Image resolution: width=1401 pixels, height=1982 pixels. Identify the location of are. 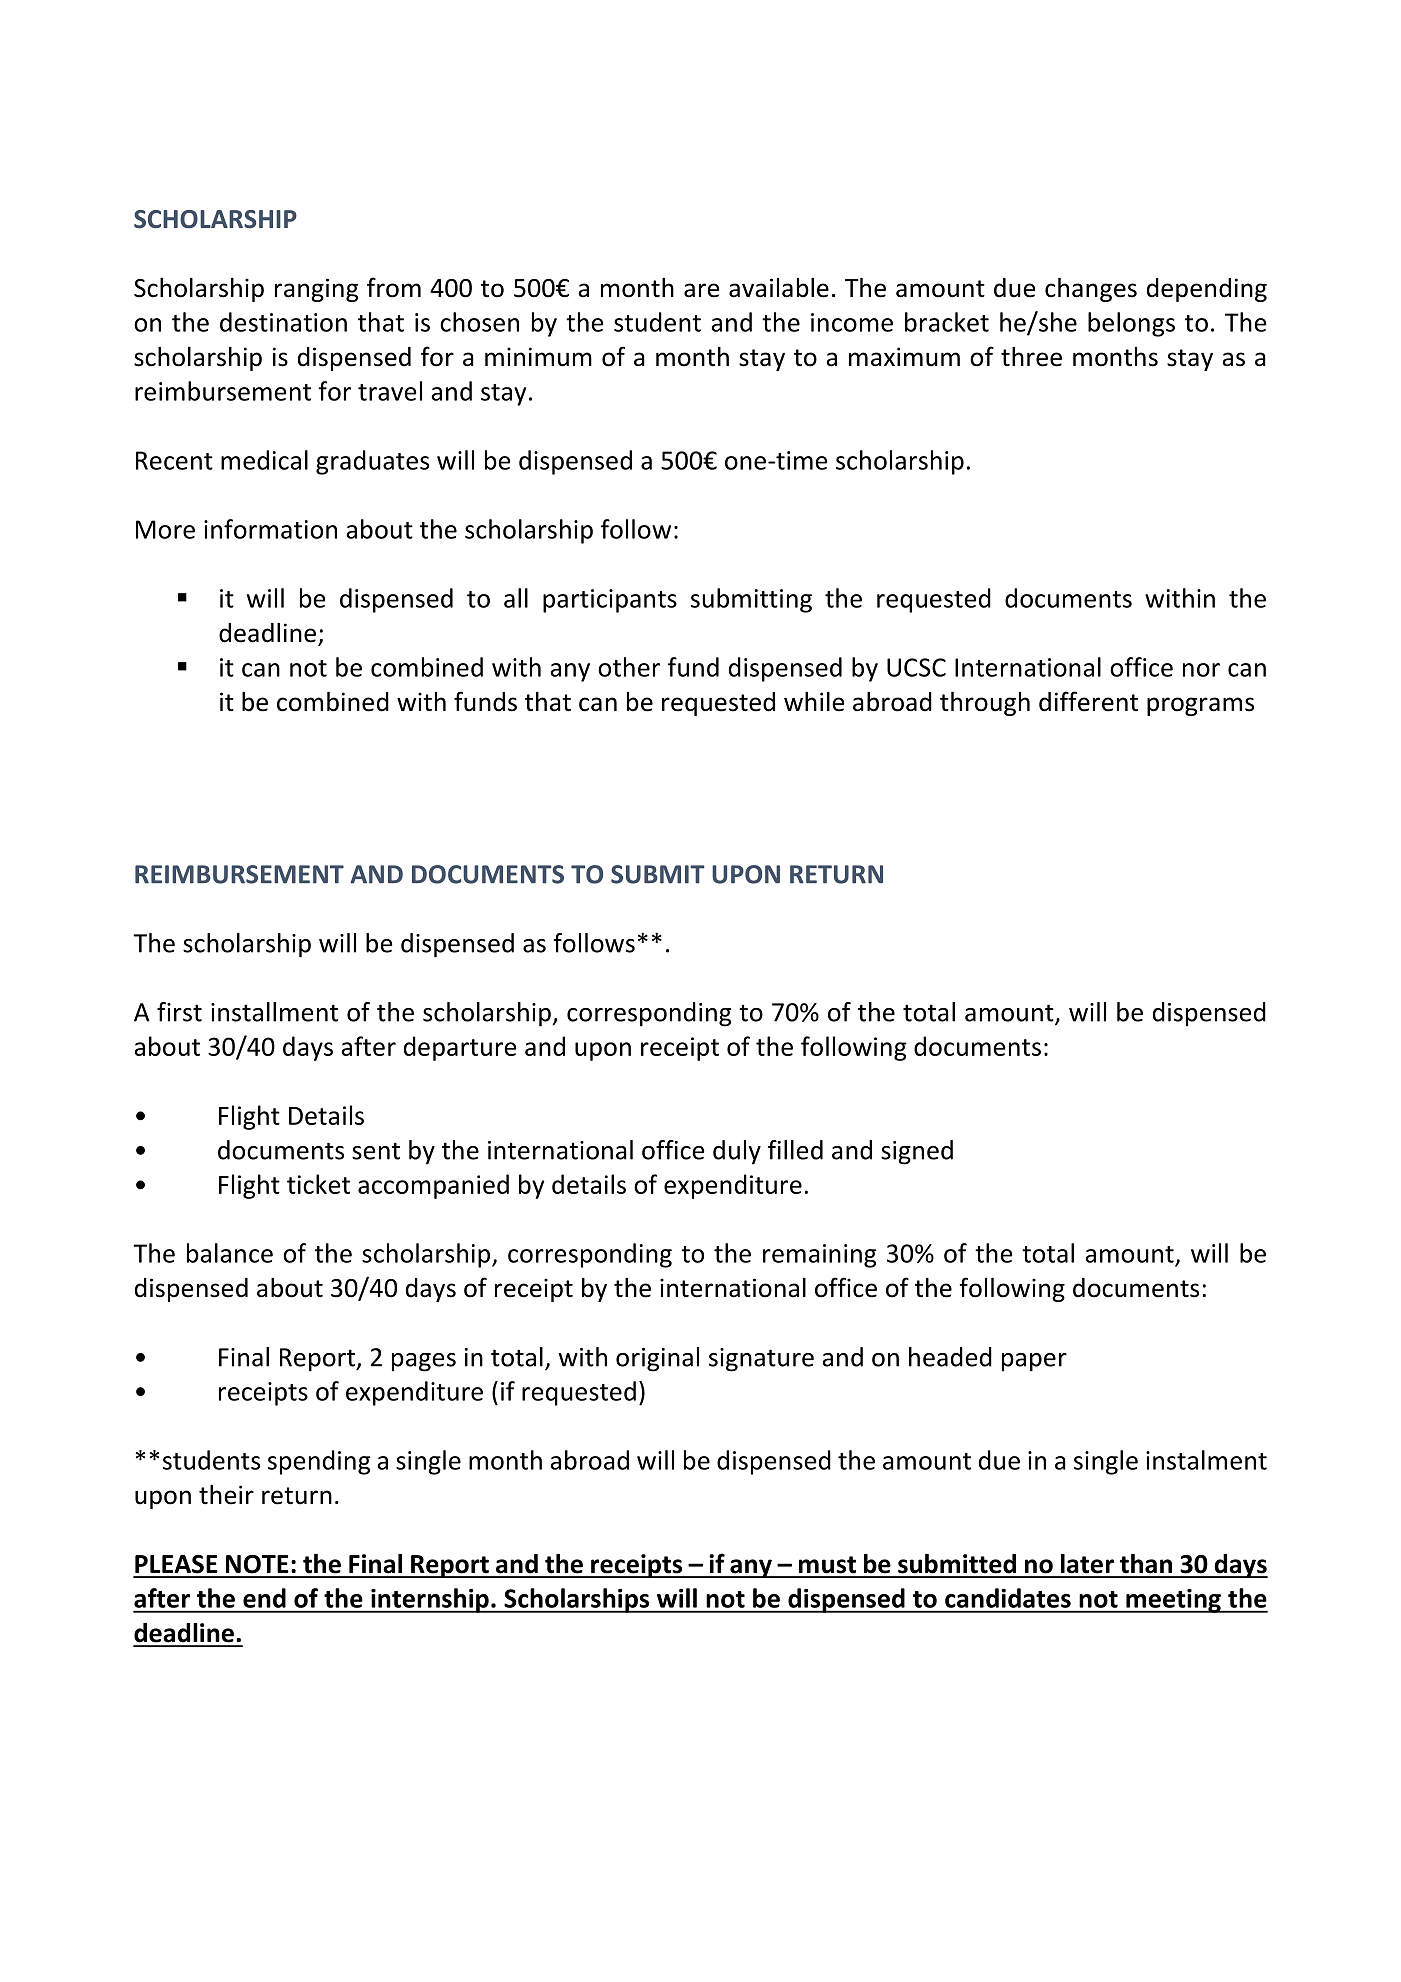
(702, 290).
